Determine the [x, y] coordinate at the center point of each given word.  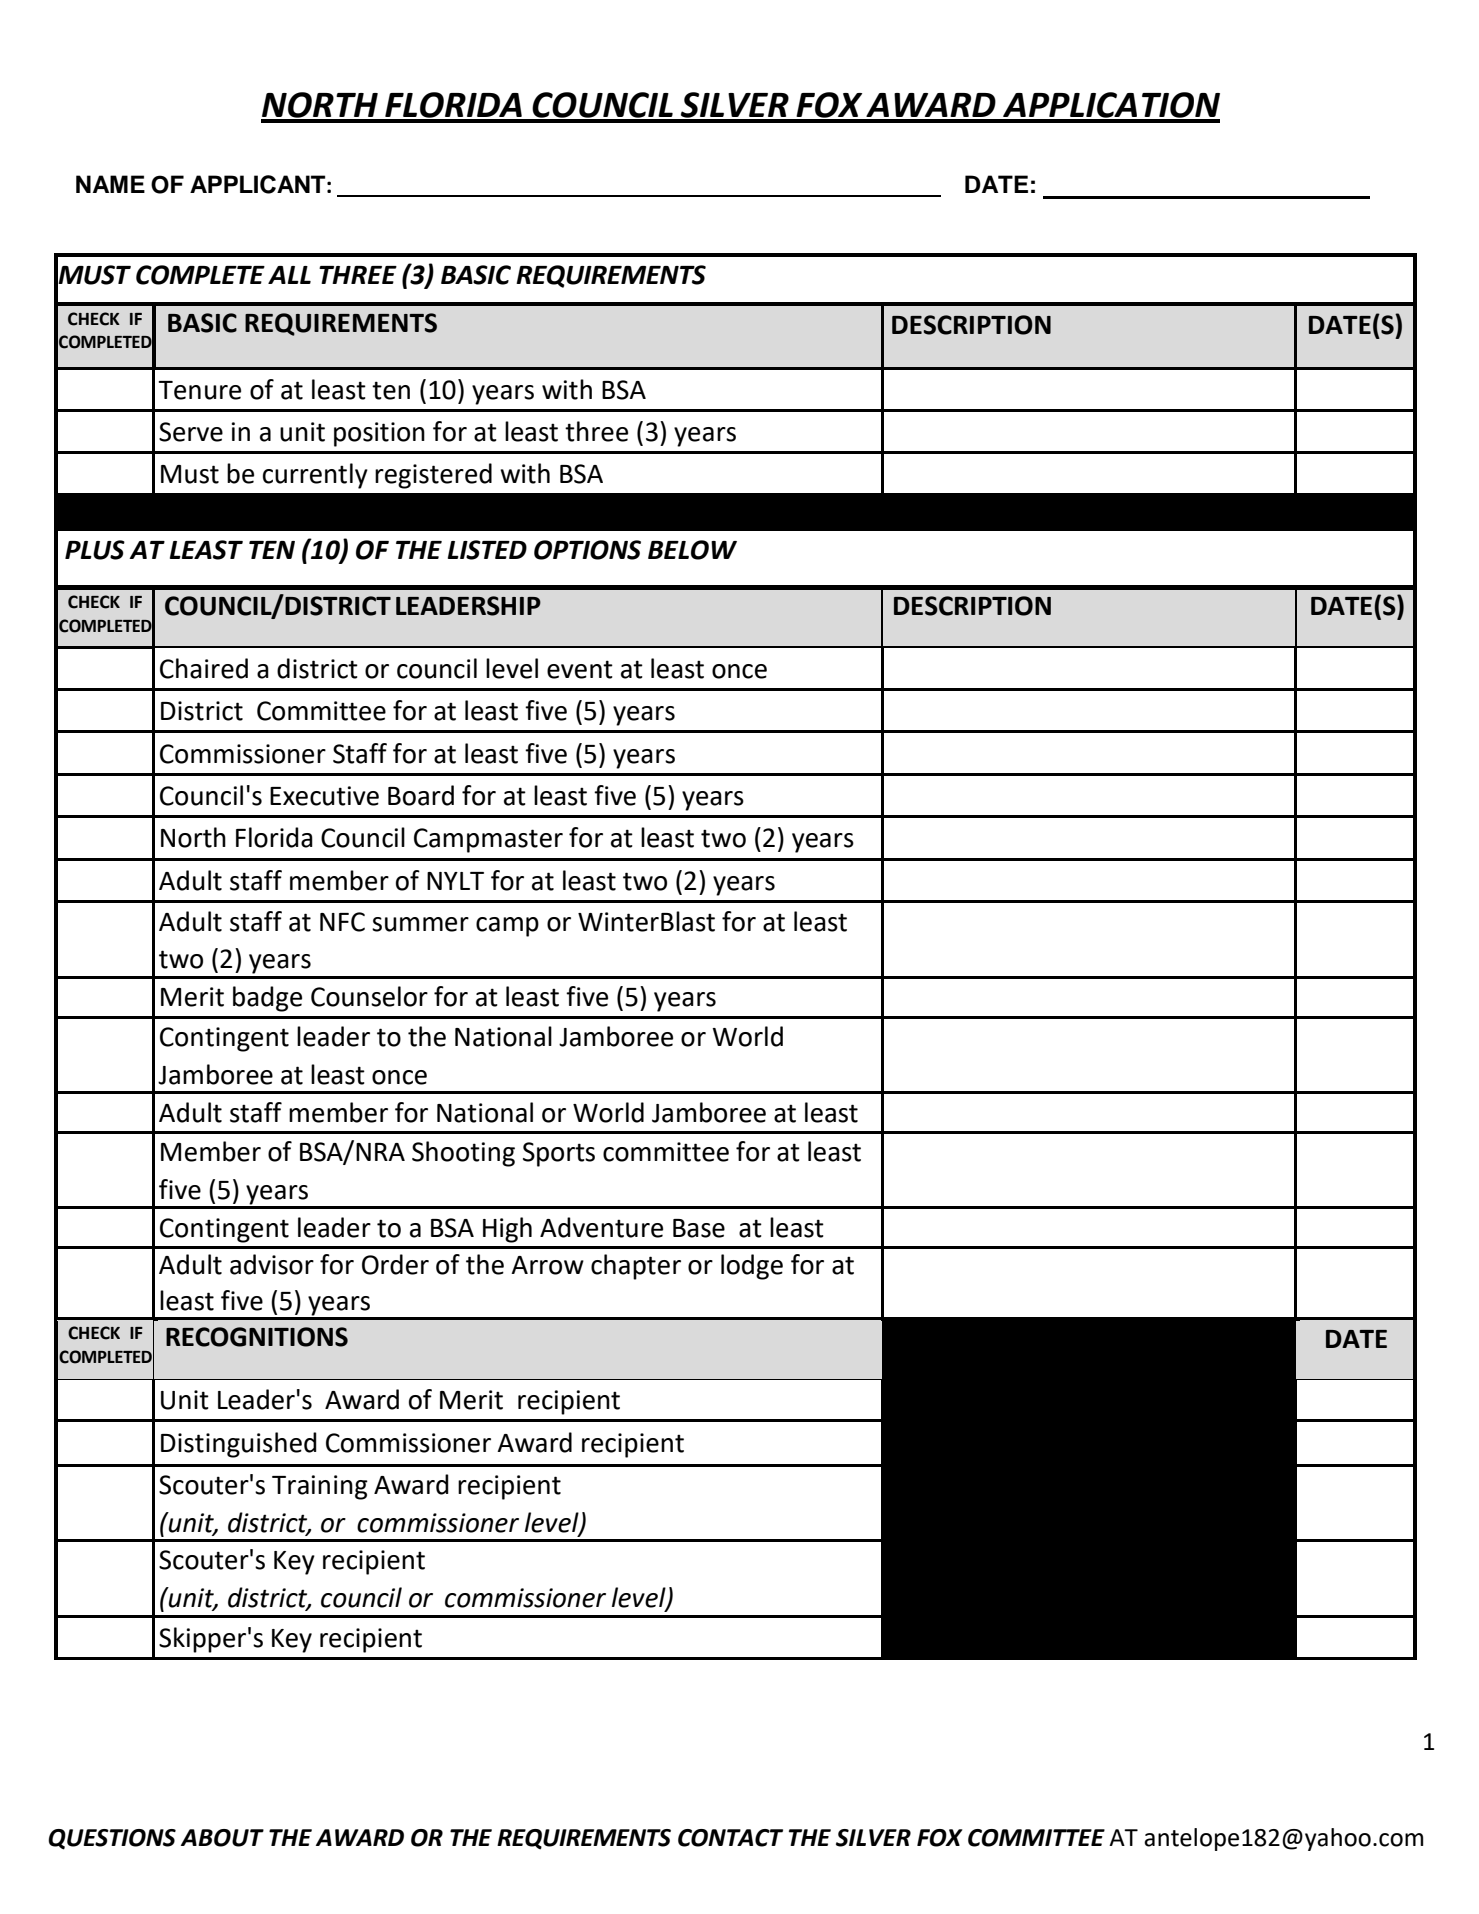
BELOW [692, 550]
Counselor [369, 996]
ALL [289, 275]
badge [267, 999]
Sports [559, 1154]
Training [320, 1487]
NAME [110, 184]
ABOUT [222, 1838]
